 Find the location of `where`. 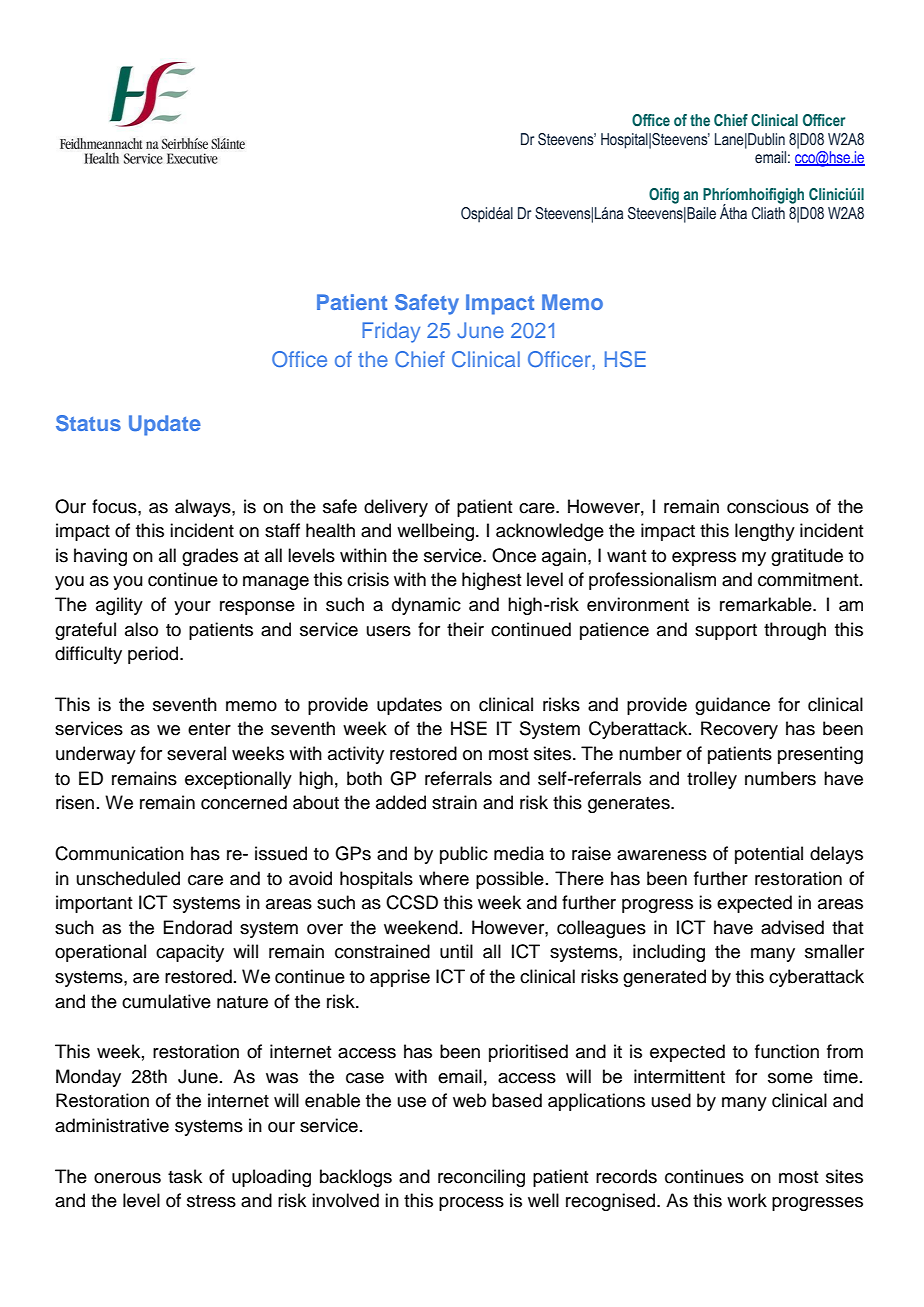

where is located at coordinates (444, 878).
